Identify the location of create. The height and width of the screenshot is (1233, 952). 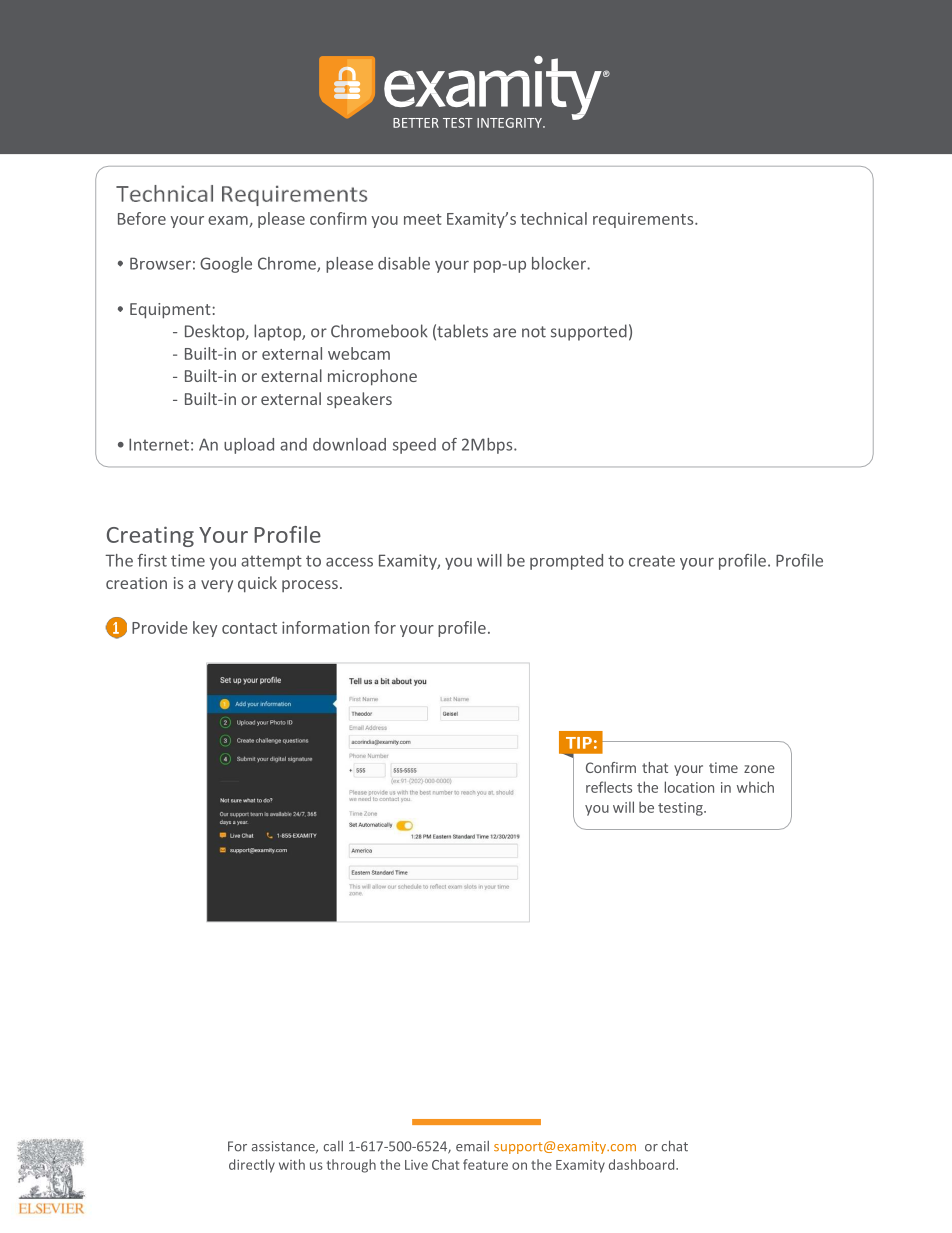
(652, 561).
